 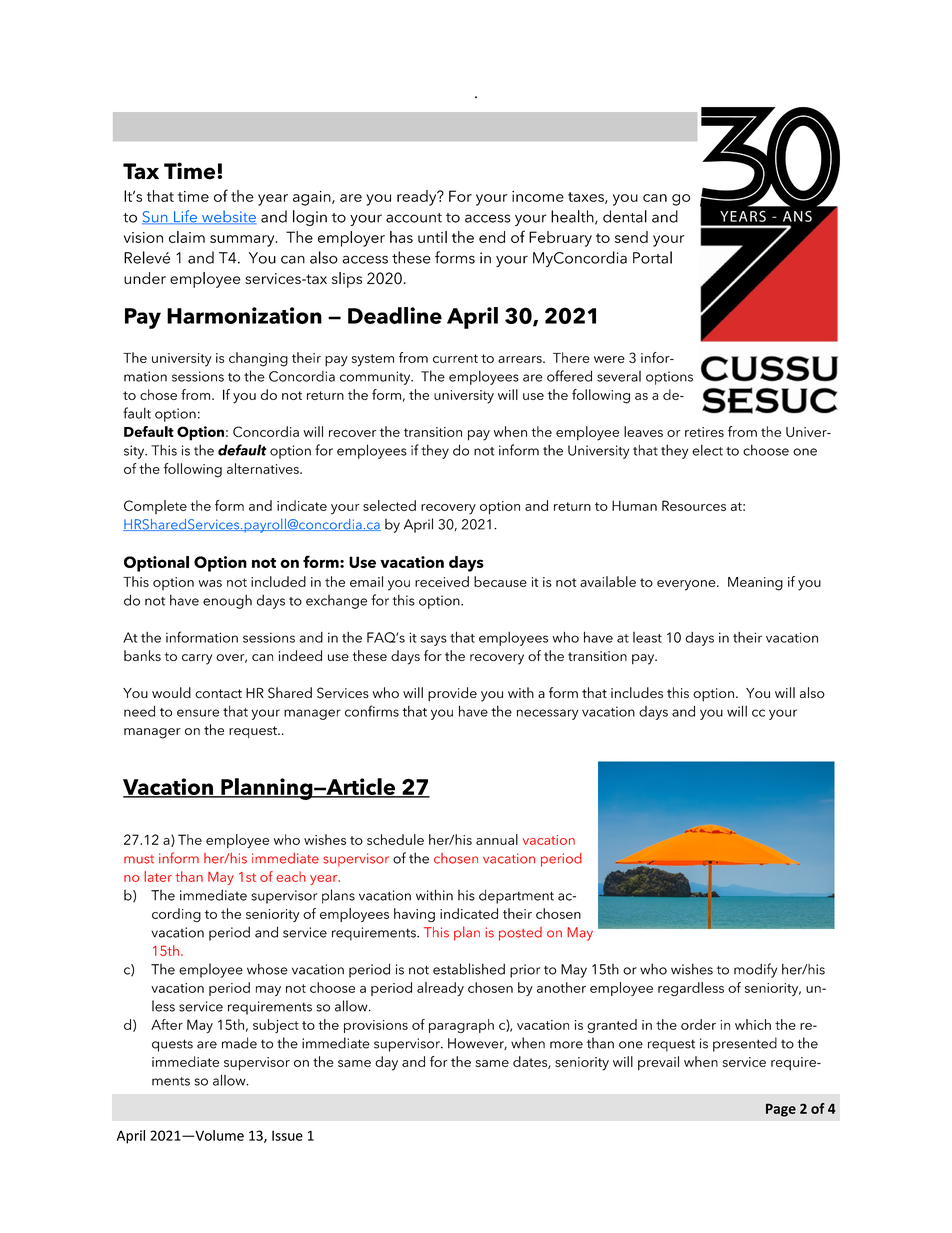 I want to click on until, so click(x=432, y=237).
